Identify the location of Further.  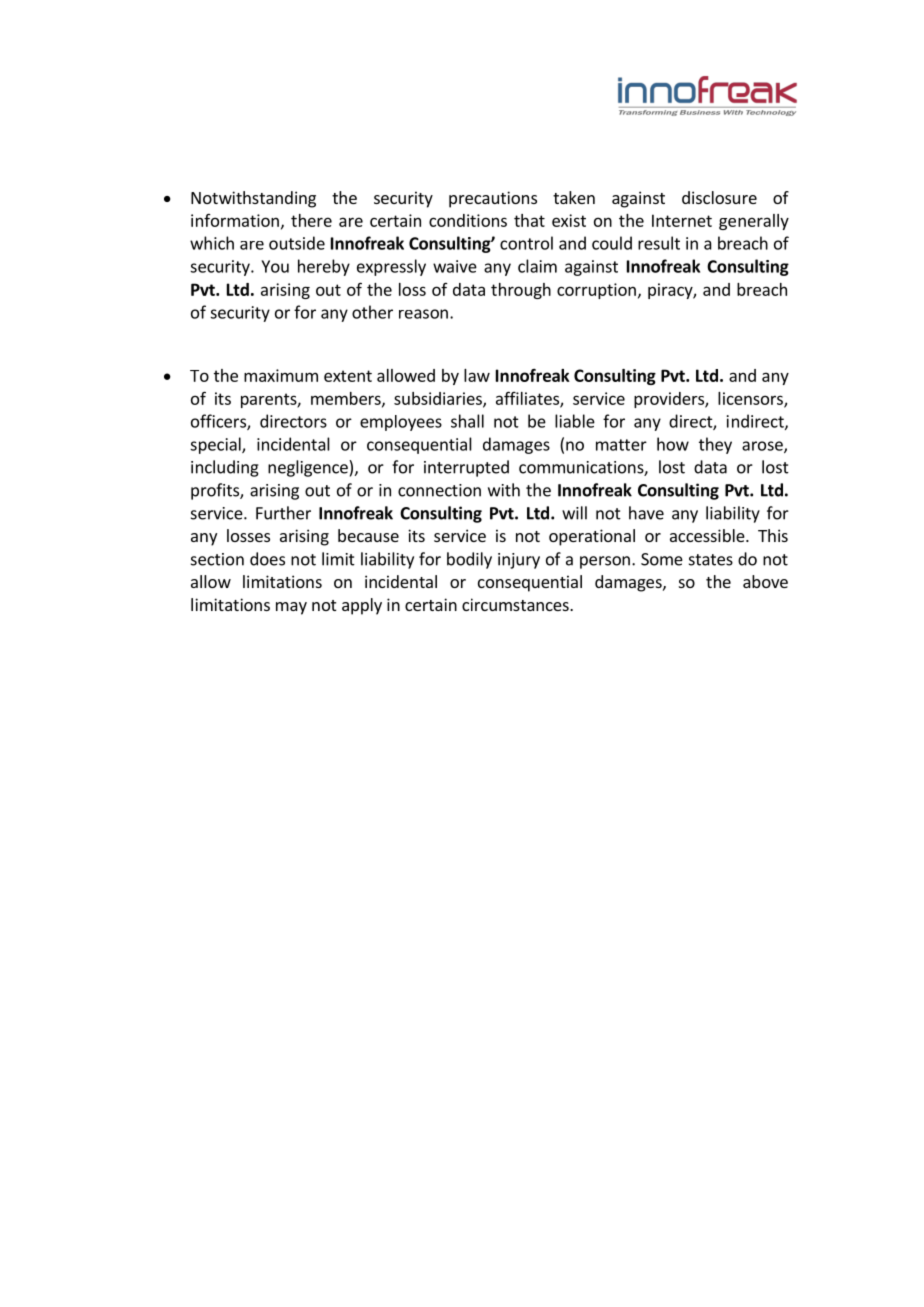
(283, 513).
